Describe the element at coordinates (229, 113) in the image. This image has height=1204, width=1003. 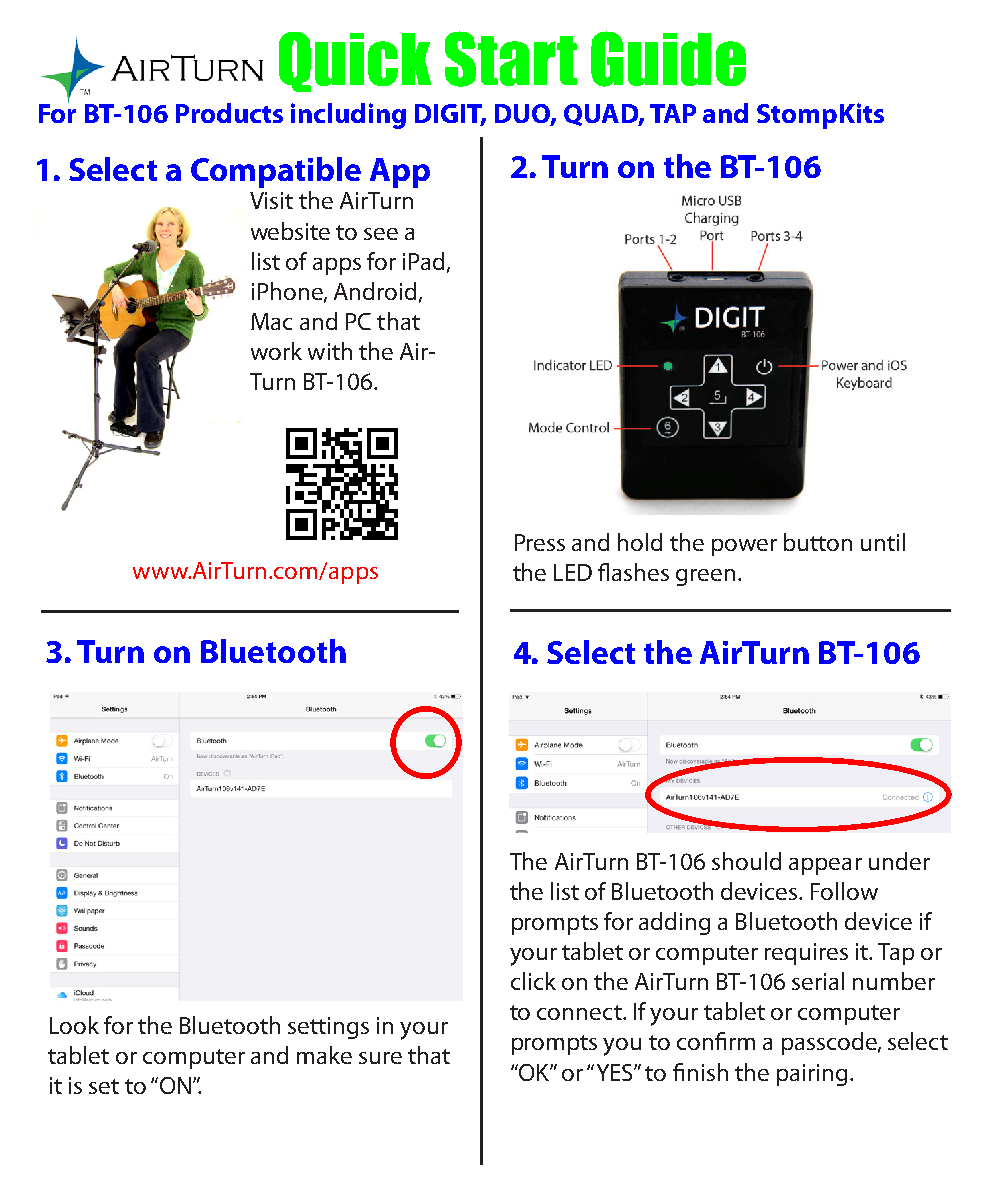
I see `Products` at that location.
